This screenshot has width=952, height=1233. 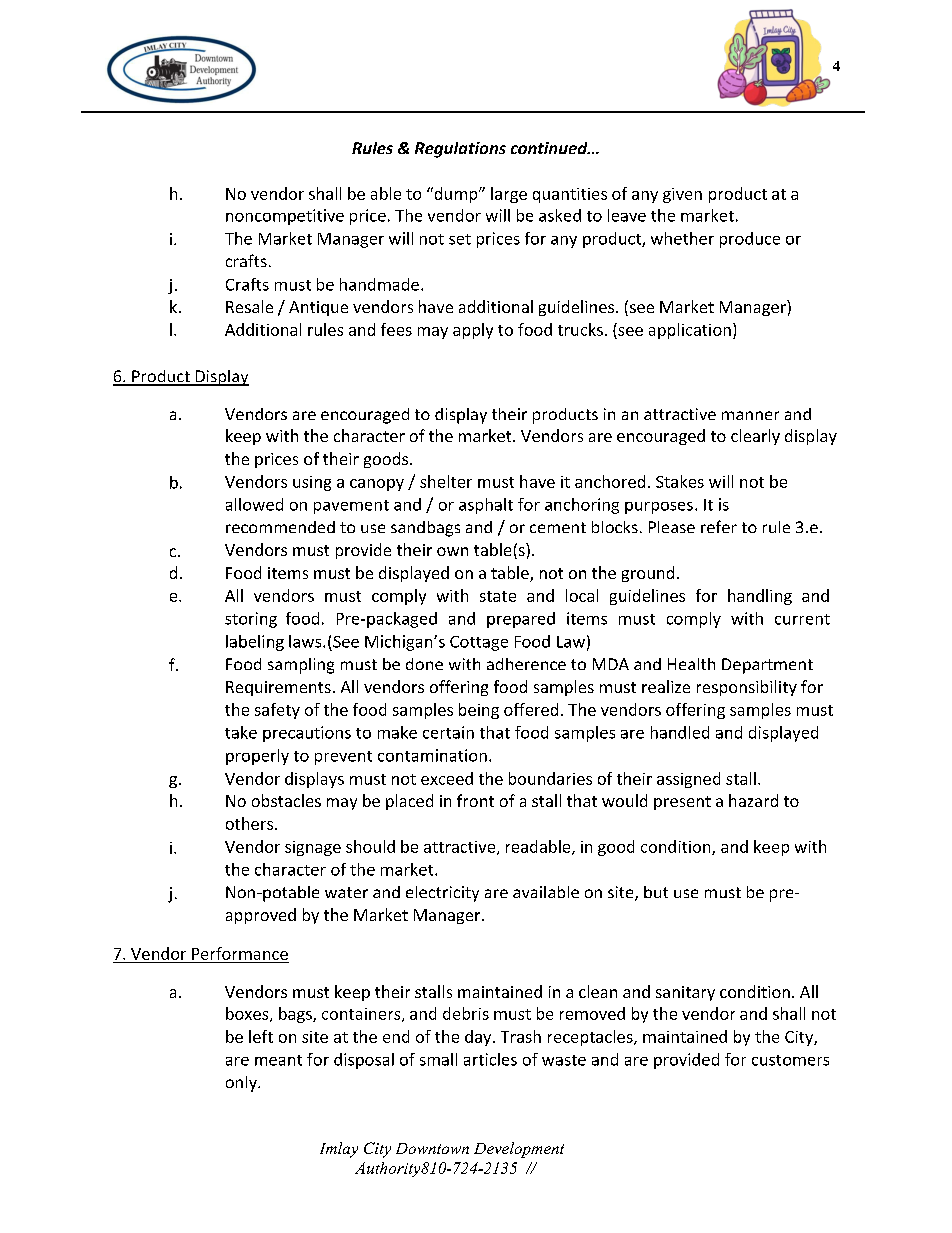 I want to click on Development, so click(x=519, y=1150).
